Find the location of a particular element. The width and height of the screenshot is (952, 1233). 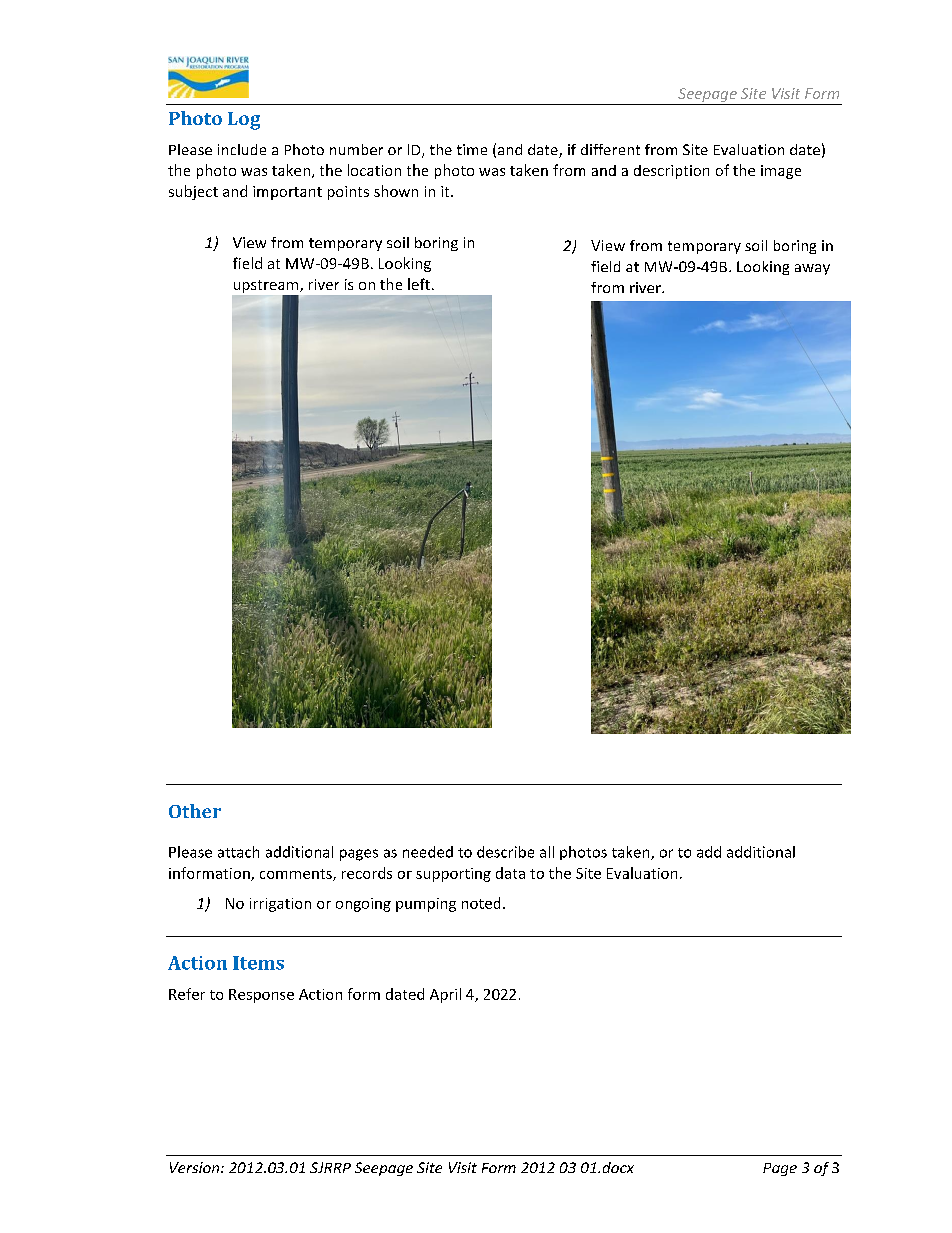

noted is located at coordinates (481, 903).
